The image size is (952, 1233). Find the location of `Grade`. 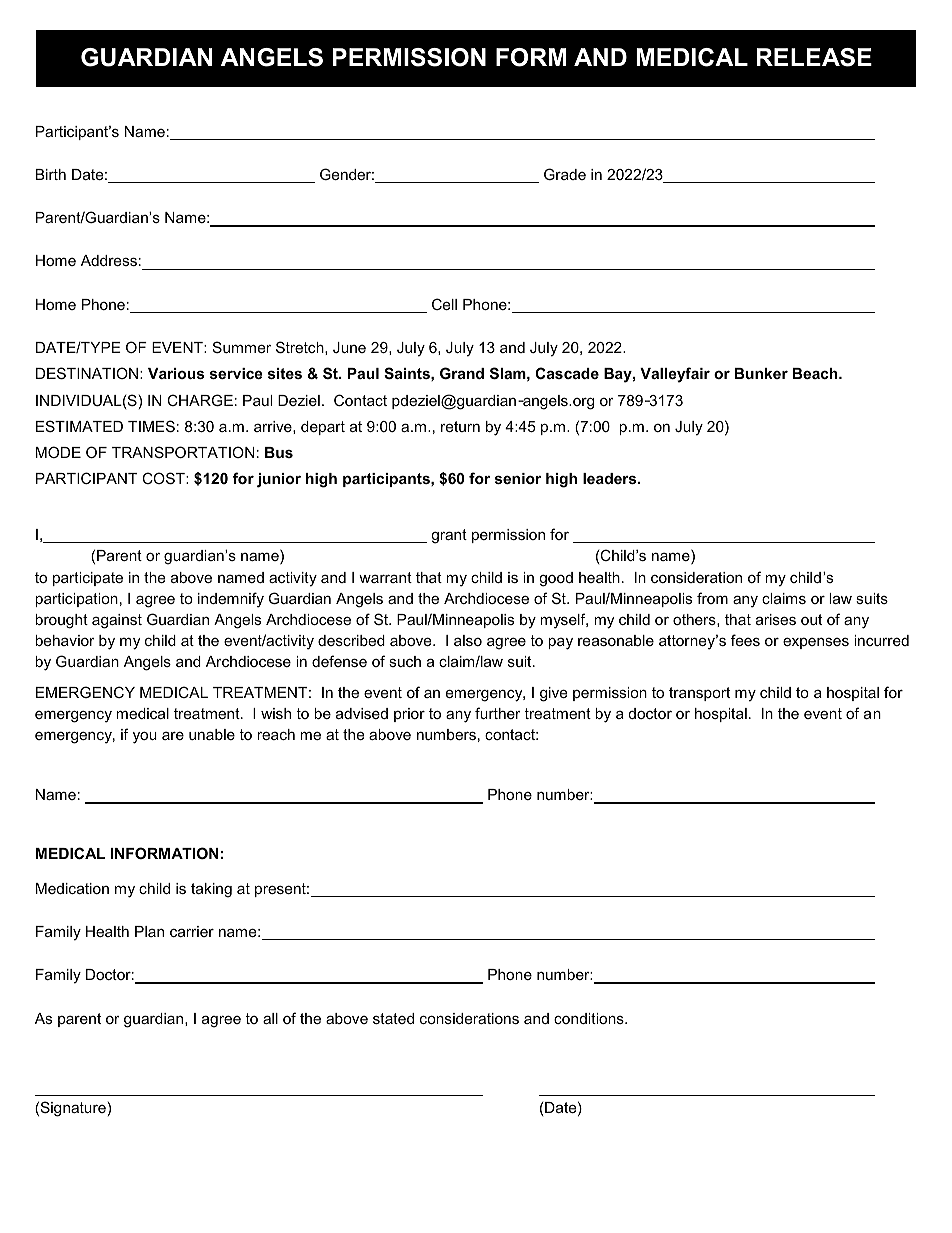

Grade is located at coordinates (565, 174).
